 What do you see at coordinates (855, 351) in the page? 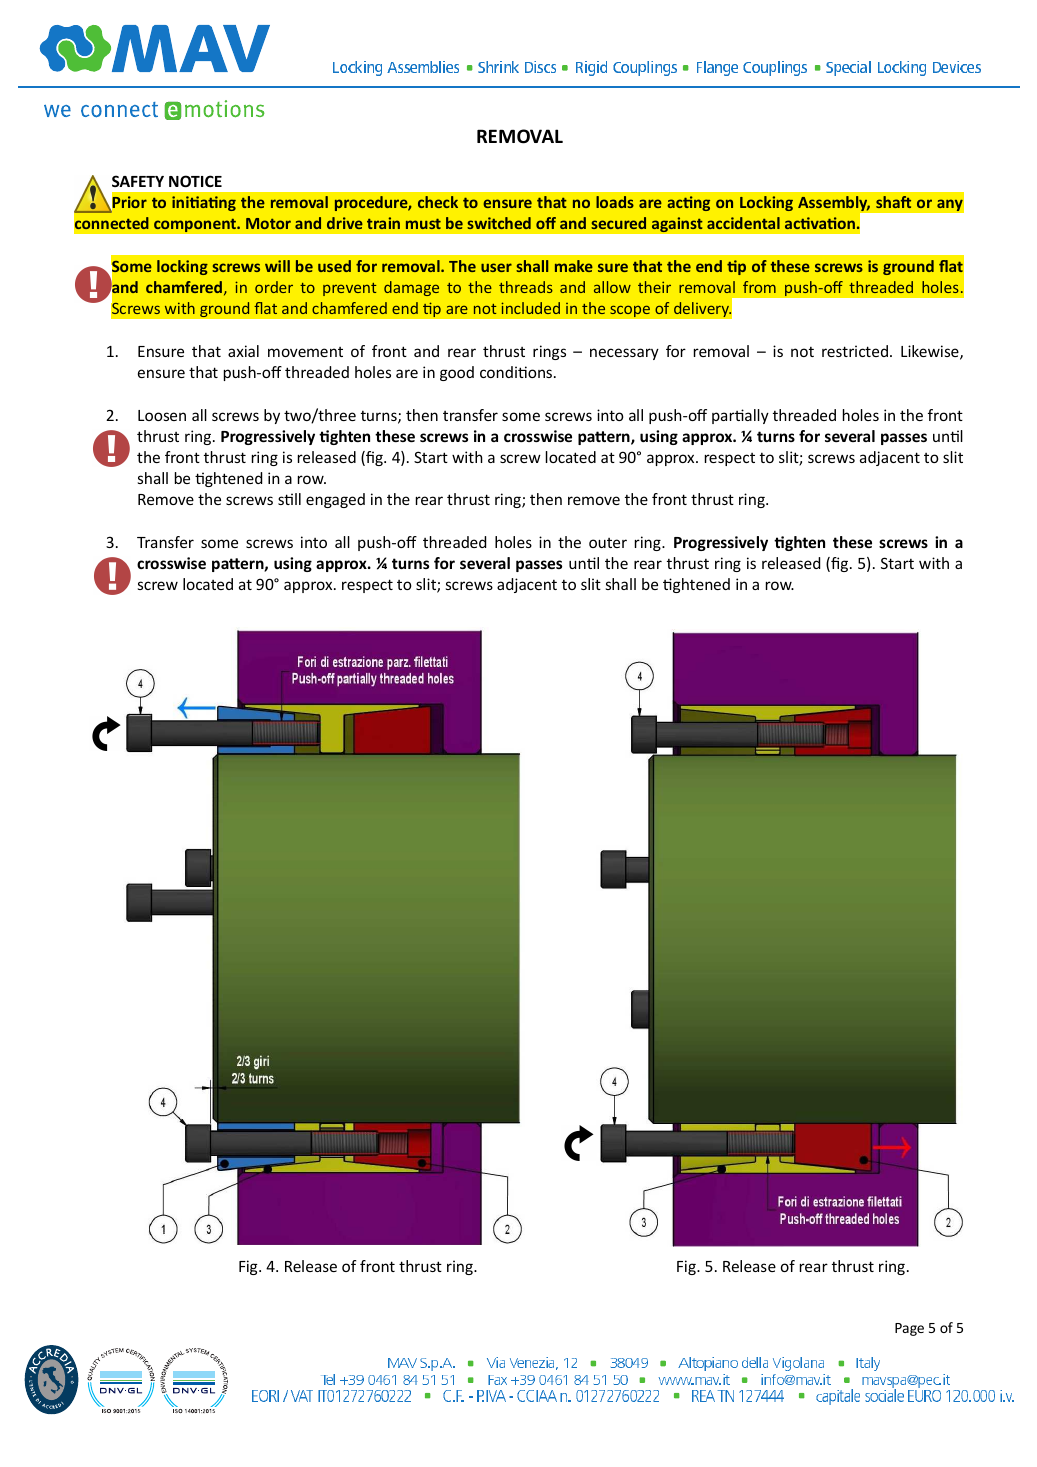
I see `restricted` at bounding box center [855, 351].
